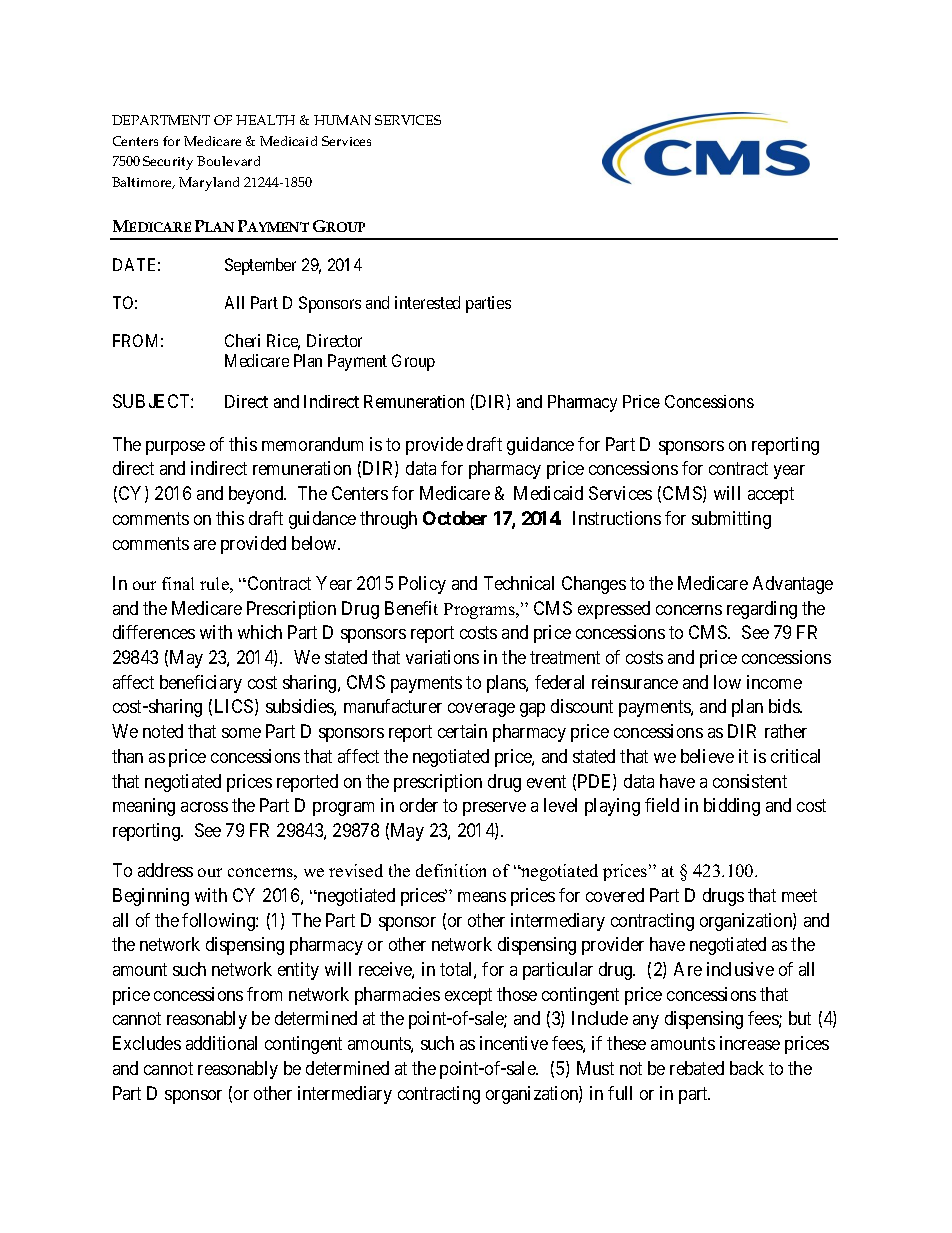 Image resolution: width=952 pixels, height=1233 pixels. Describe the element at coordinates (342, 120) in the screenshot. I see `HUMAN` at that location.
